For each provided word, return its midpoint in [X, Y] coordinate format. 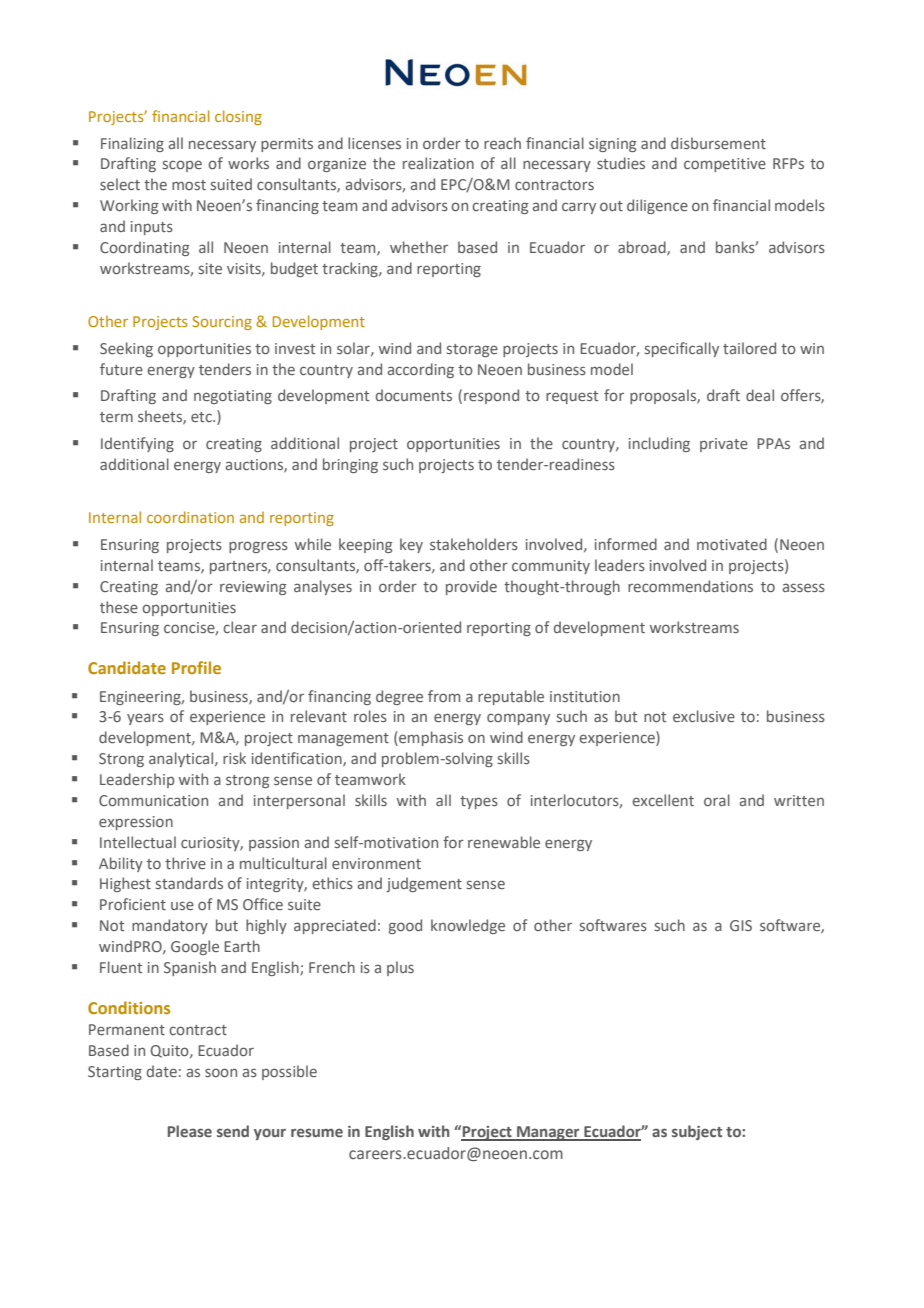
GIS [741, 925]
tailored [749, 348]
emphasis [430, 738]
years [145, 719]
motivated [732, 544]
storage [472, 350]
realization [438, 163]
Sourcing [222, 323]
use [182, 905]
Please [190, 1131]
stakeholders [474, 544]
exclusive [704, 716]
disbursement [718, 143]
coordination [190, 517]
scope [182, 166]
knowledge [468, 926]
